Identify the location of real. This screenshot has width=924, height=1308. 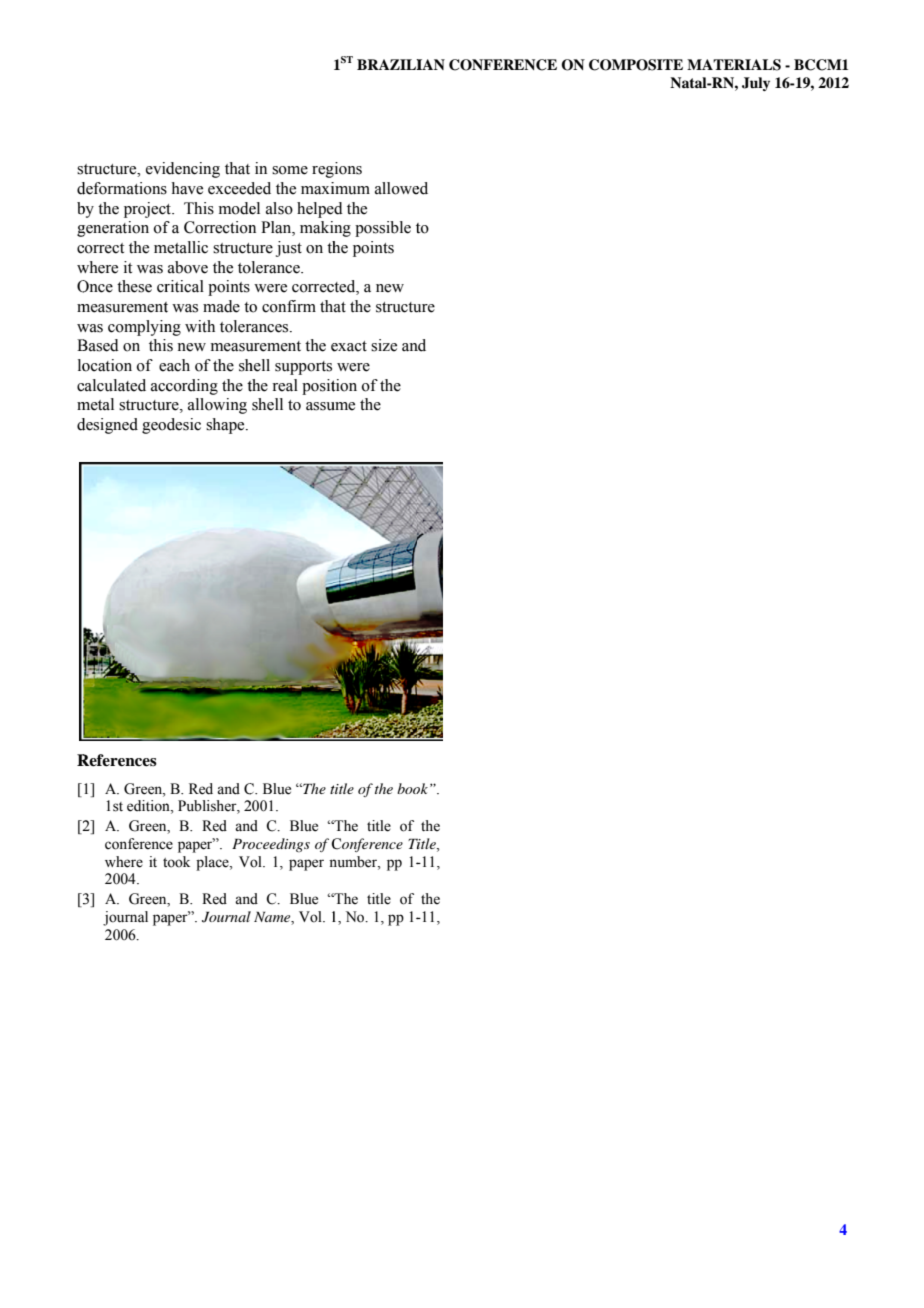
(285, 385).
